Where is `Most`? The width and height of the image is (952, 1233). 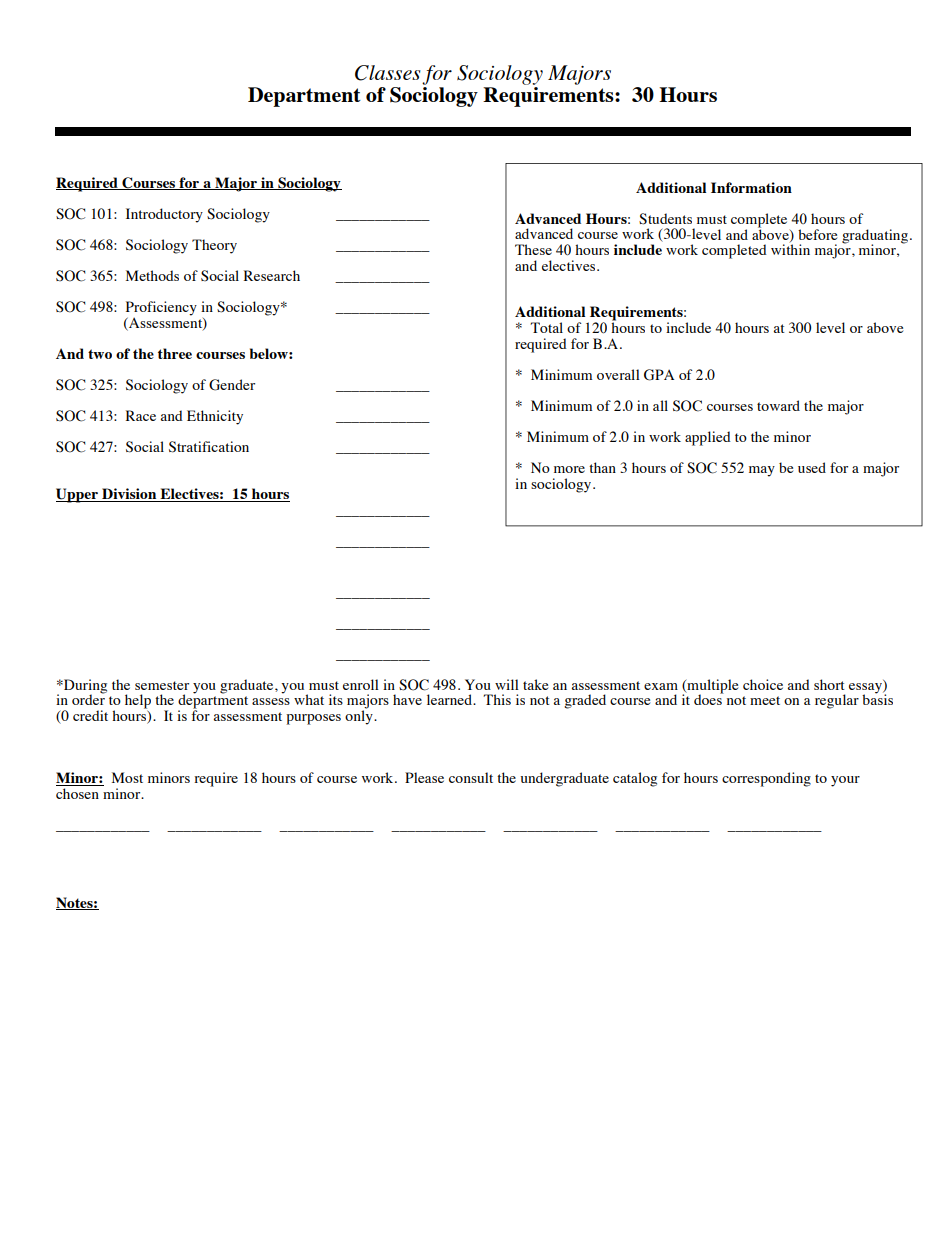 Most is located at coordinates (127, 777).
